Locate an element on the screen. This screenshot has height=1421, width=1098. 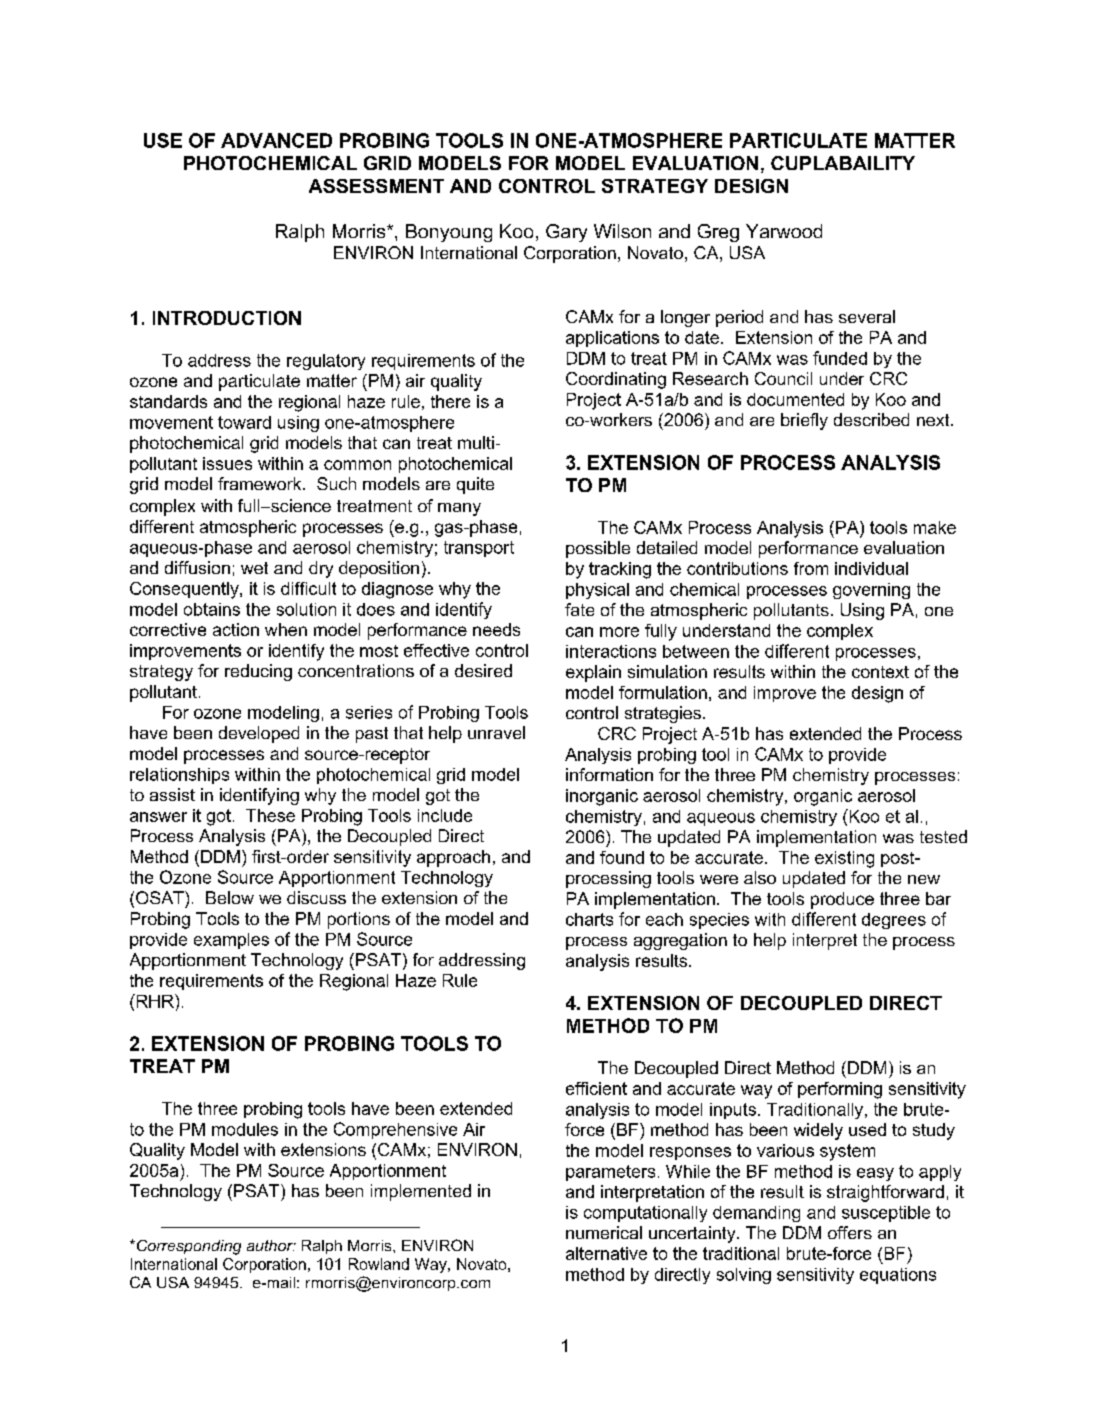
author is located at coordinates (271, 1245).
